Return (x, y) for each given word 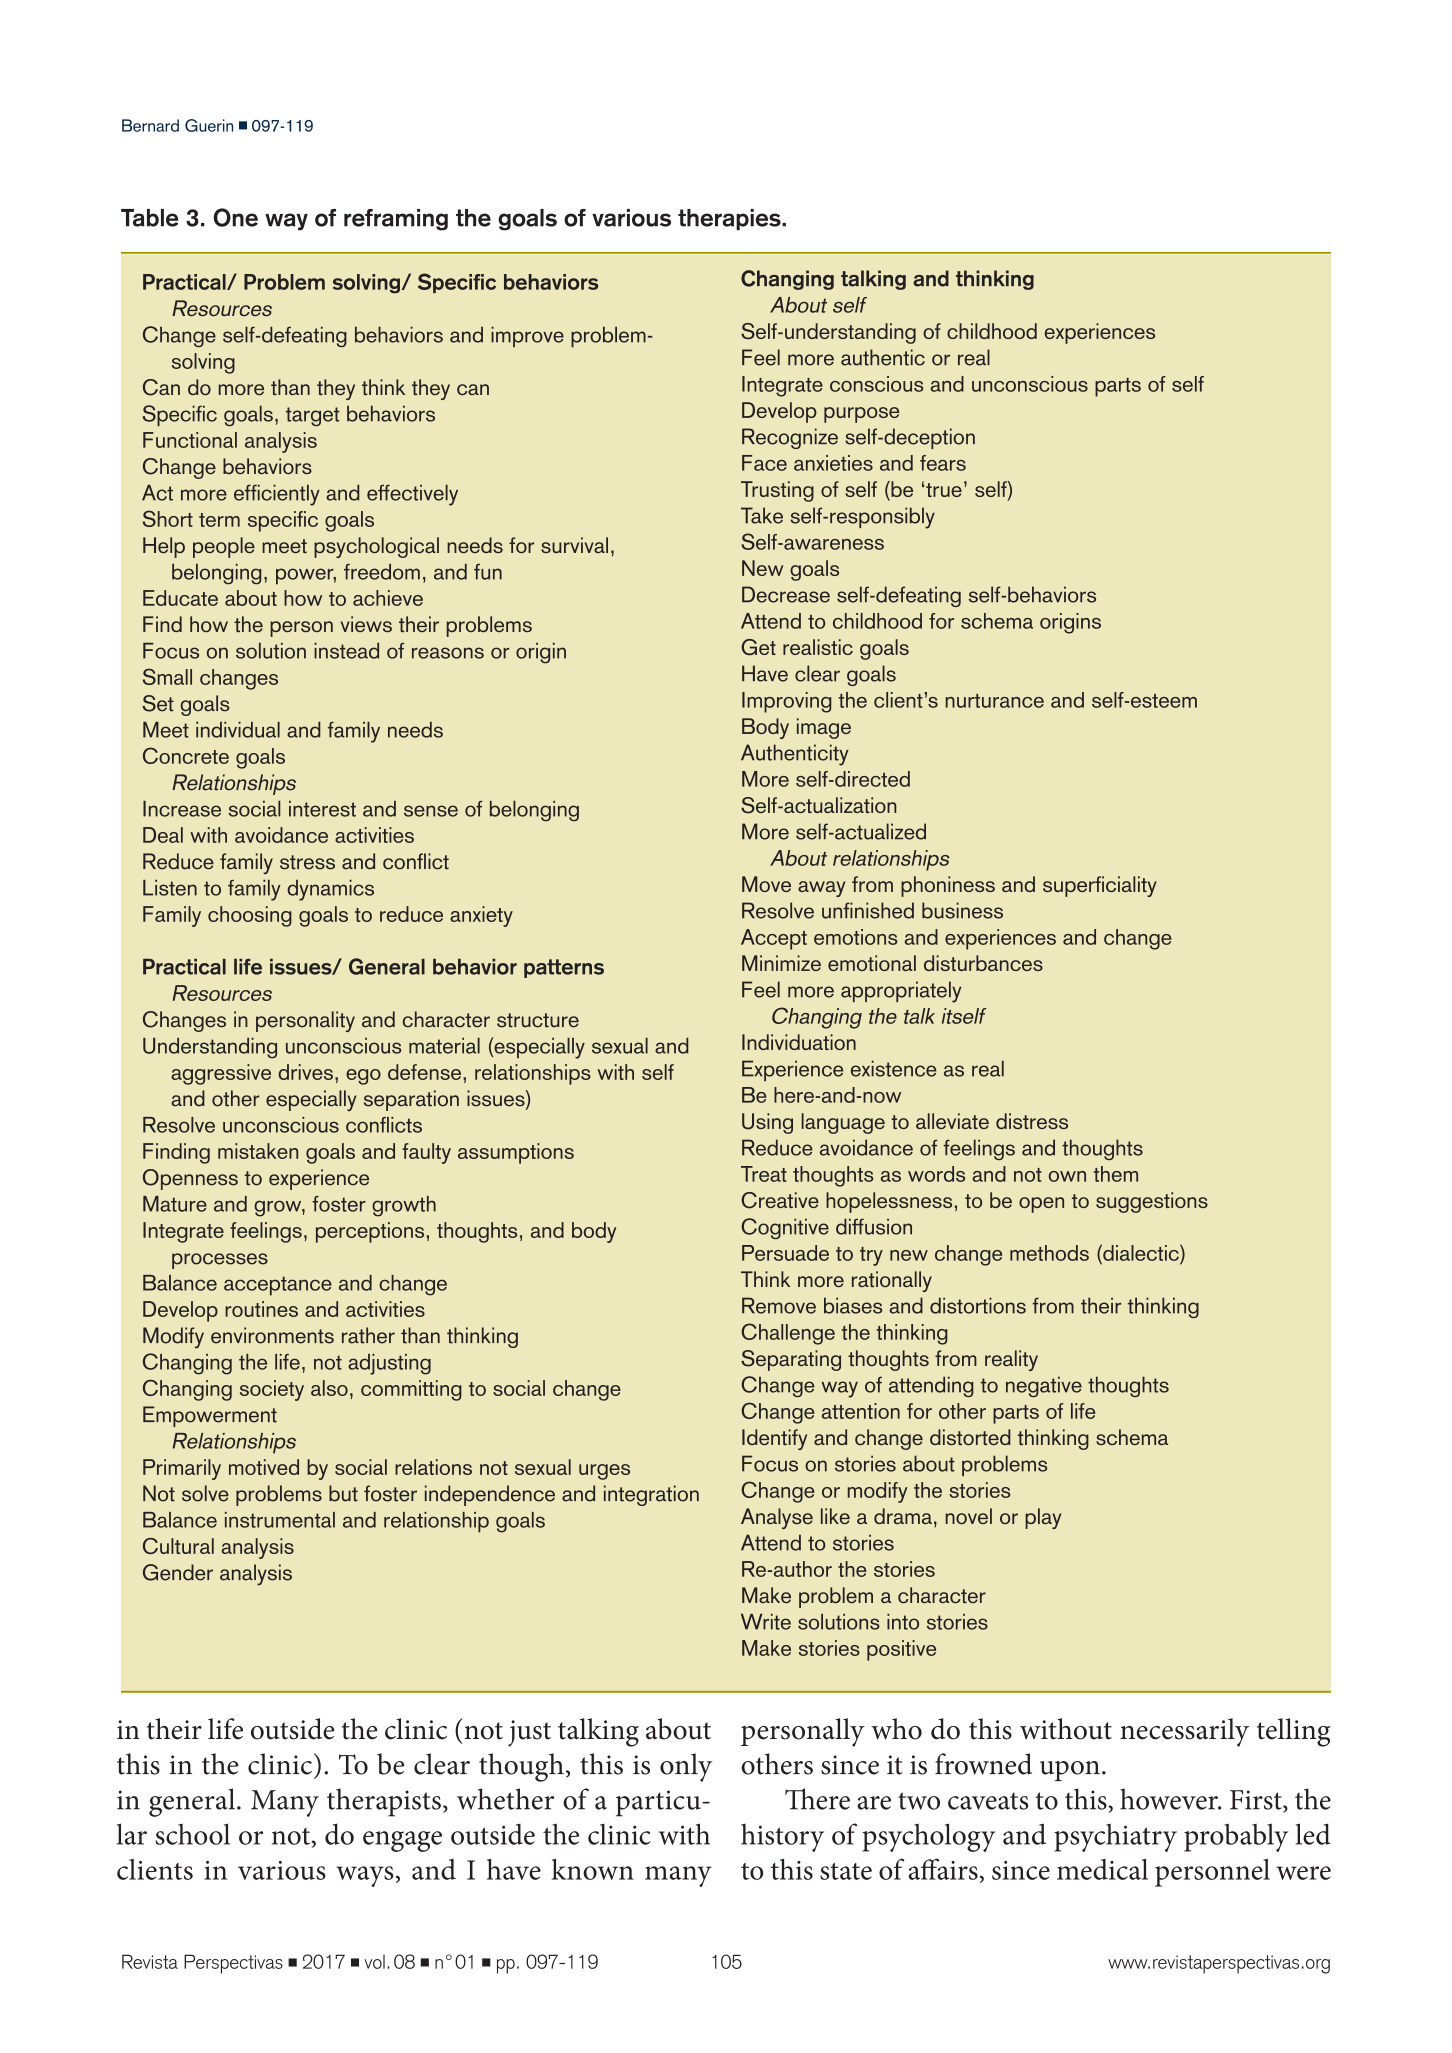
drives (305, 1072)
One (235, 217)
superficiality (1100, 886)
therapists (384, 1802)
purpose (861, 415)
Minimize (781, 963)
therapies (730, 219)
